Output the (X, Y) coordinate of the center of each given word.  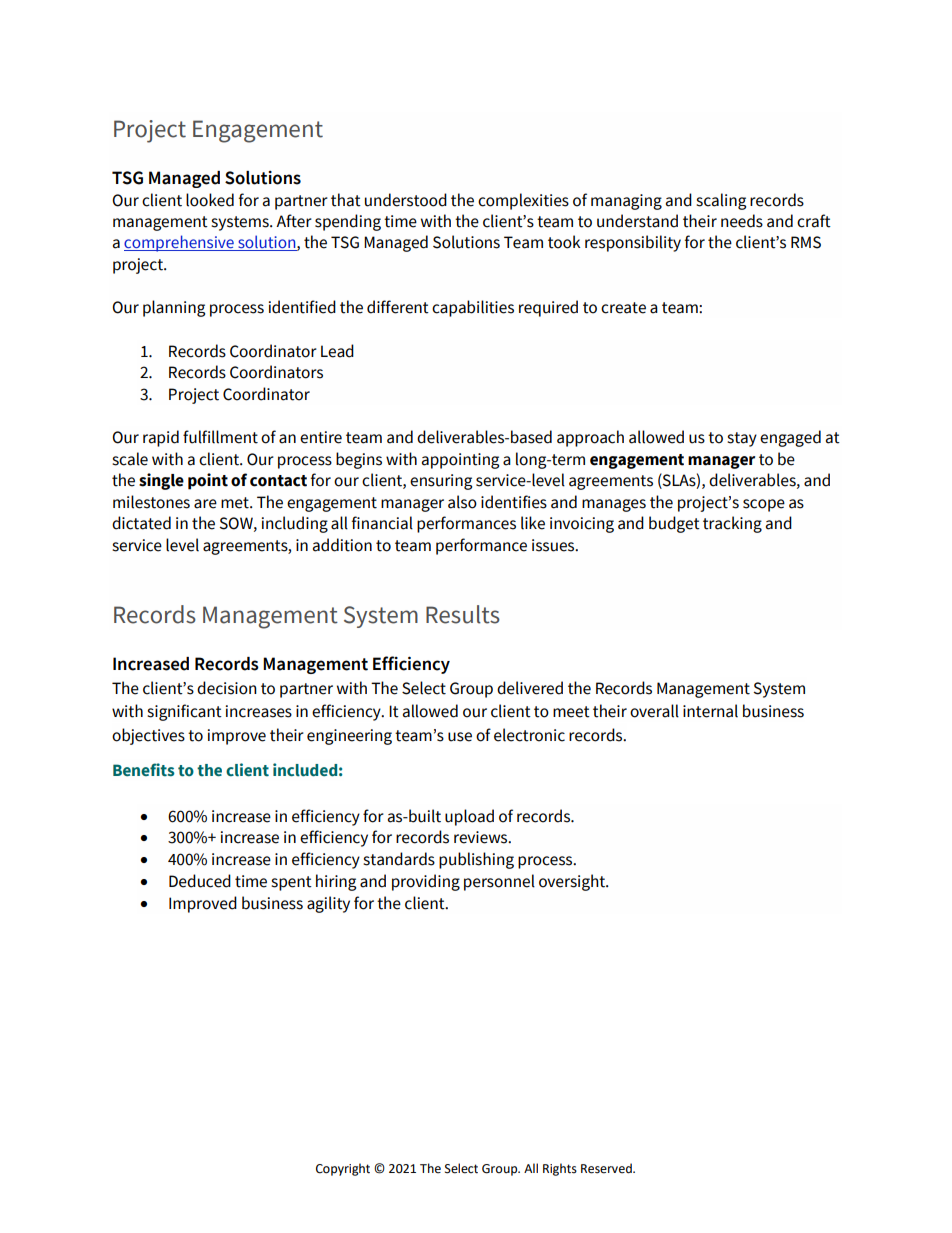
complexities (523, 201)
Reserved (607, 1168)
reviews (482, 837)
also (462, 502)
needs (742, 221)
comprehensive (180, 243)
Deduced (200, 881)
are (205, 504)
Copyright (343, 1169)
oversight (573, 882)
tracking (732, 524)
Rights (560, 1169)
